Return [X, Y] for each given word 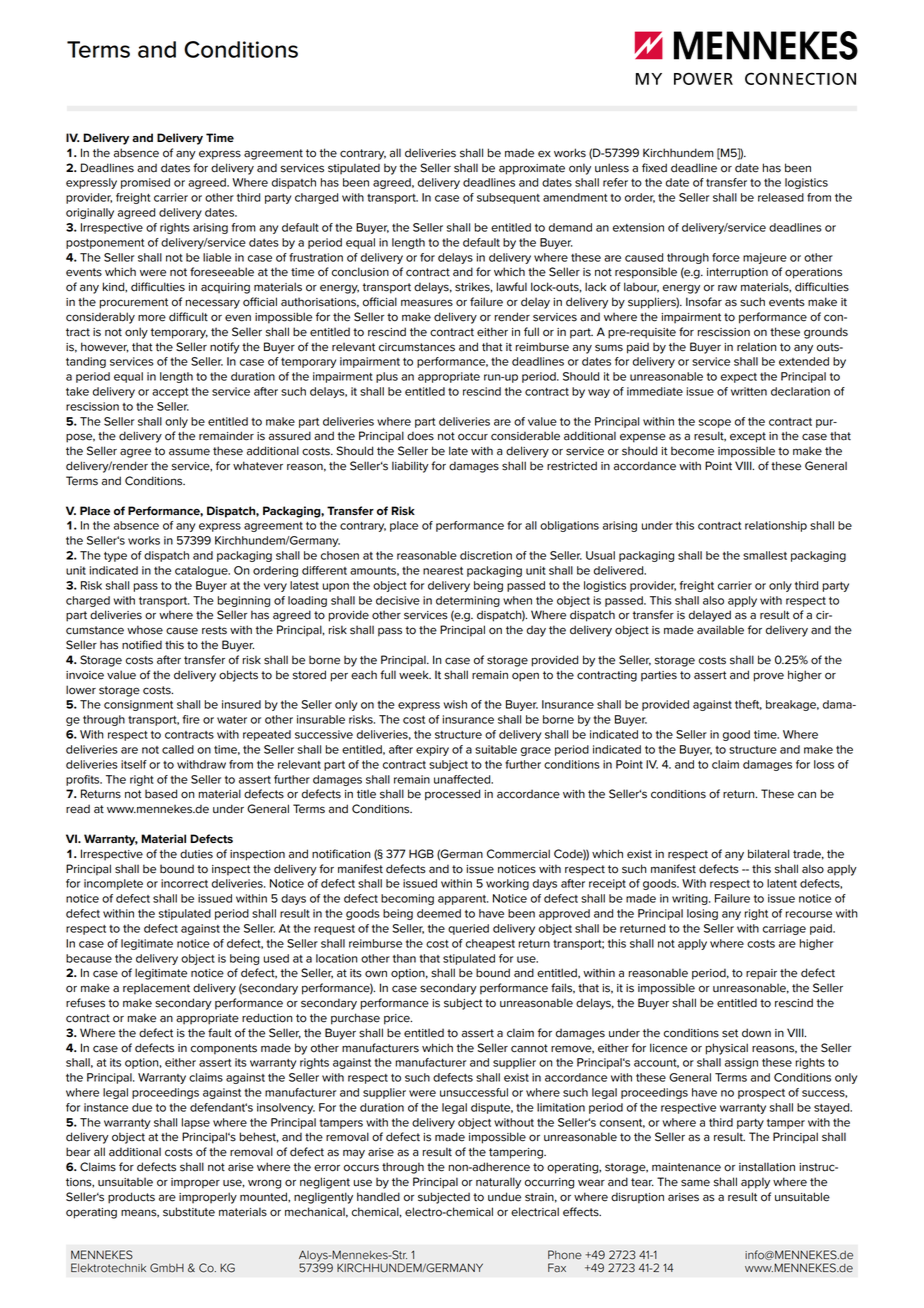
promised [145, 183]
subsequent [508, 198]
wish [455, 704]
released [781, 197]
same [695, 1183]
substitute [189, 1212]
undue [504, 1197]
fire [191, 719]
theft [748, 705]
